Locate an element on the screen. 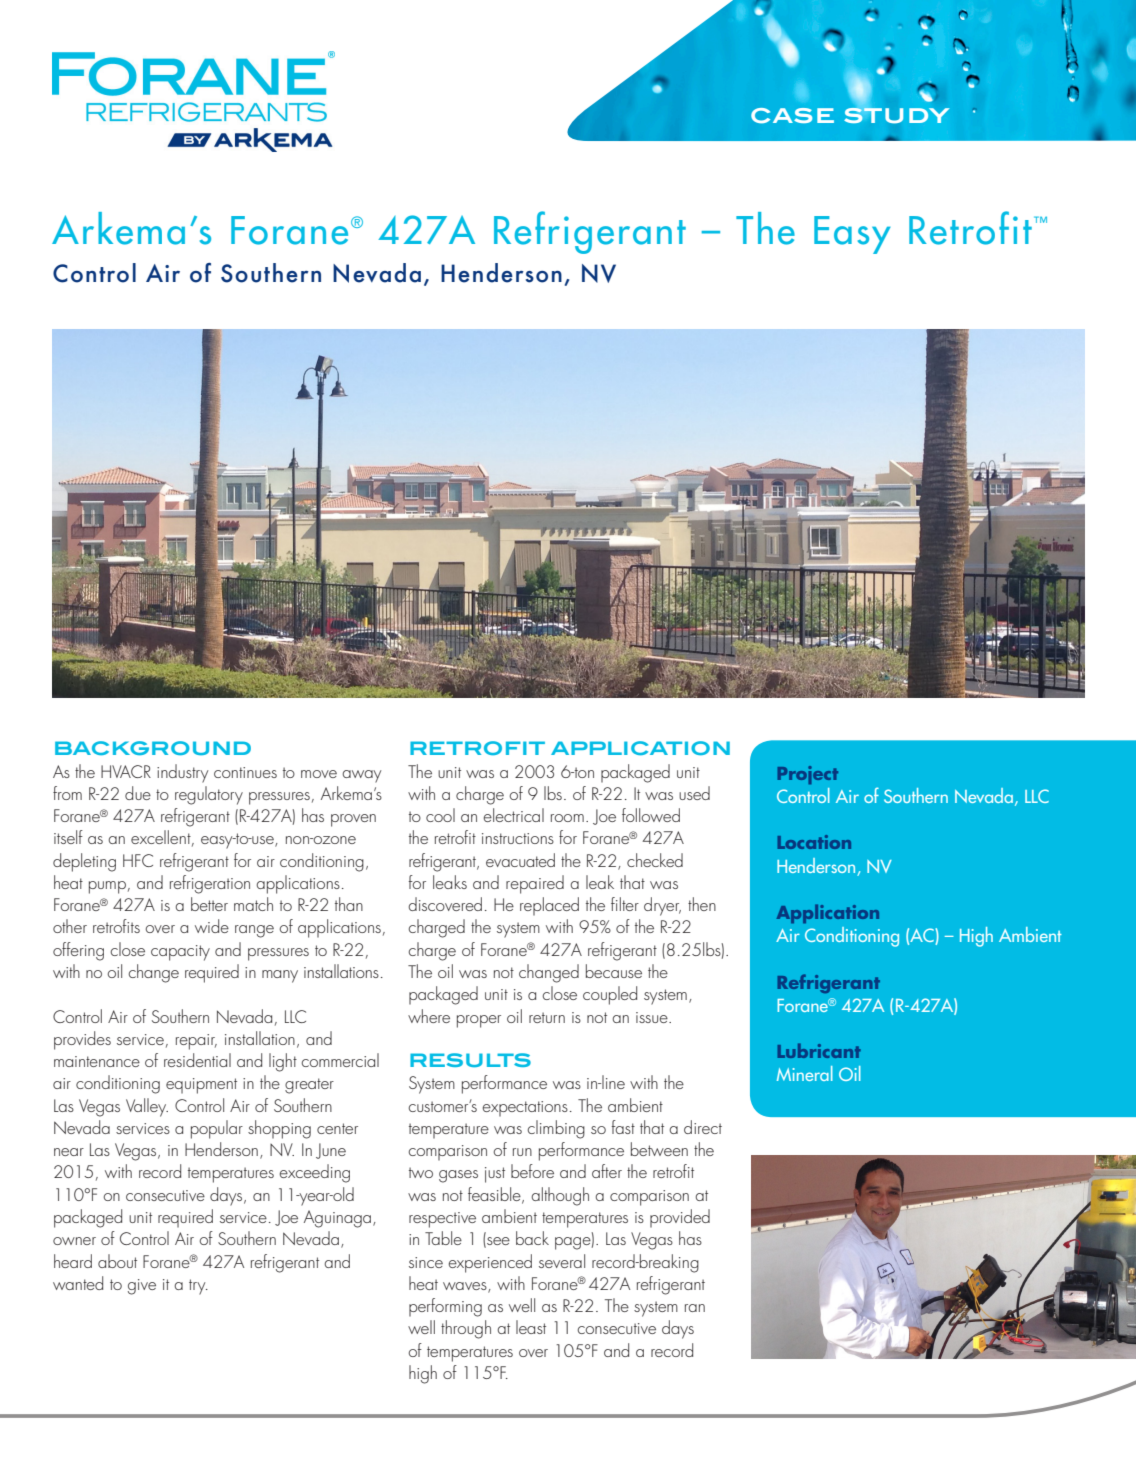  used is located at coordinates (694, 793).
